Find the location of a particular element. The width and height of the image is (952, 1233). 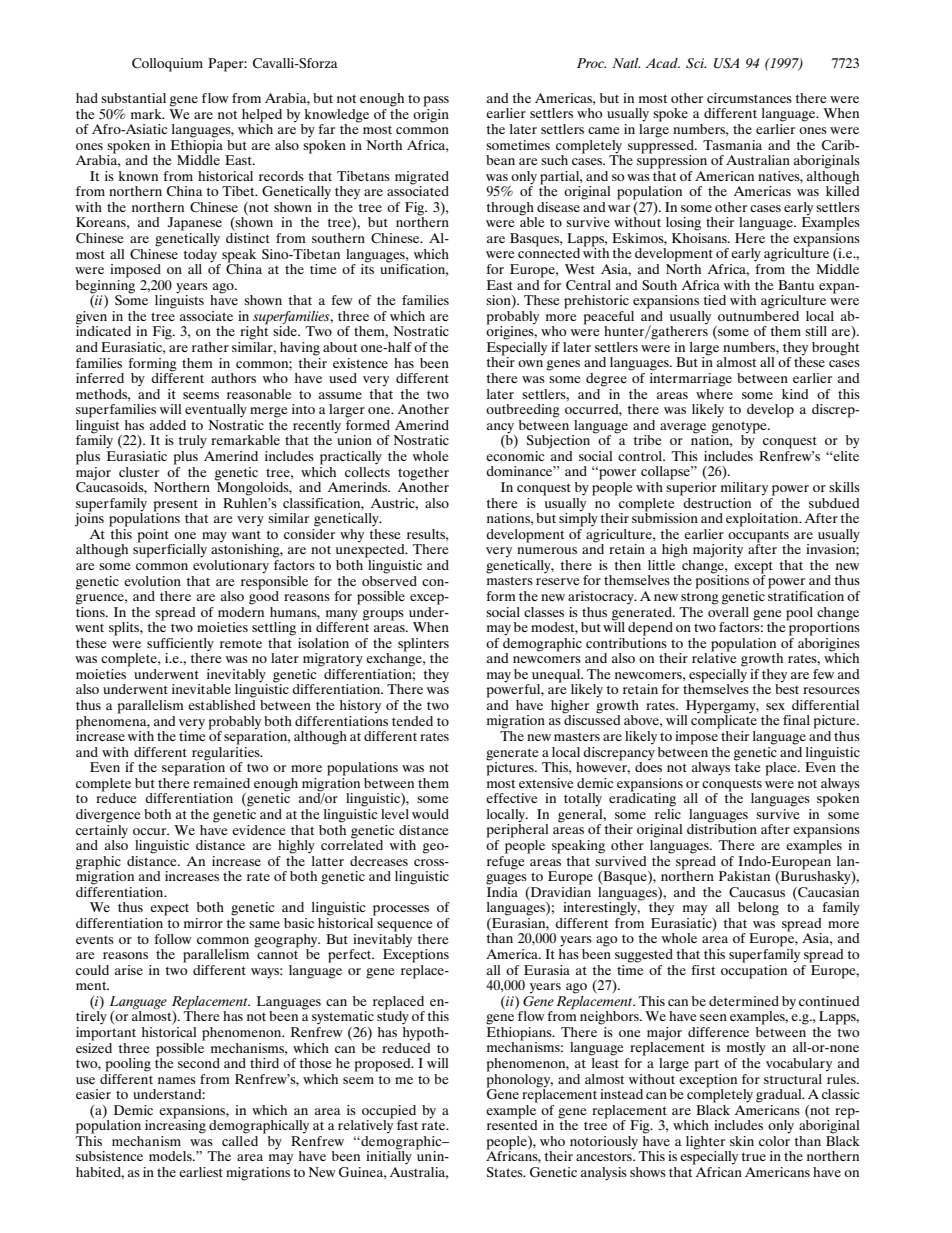

increasing is located at coordinates (175, 1126).
